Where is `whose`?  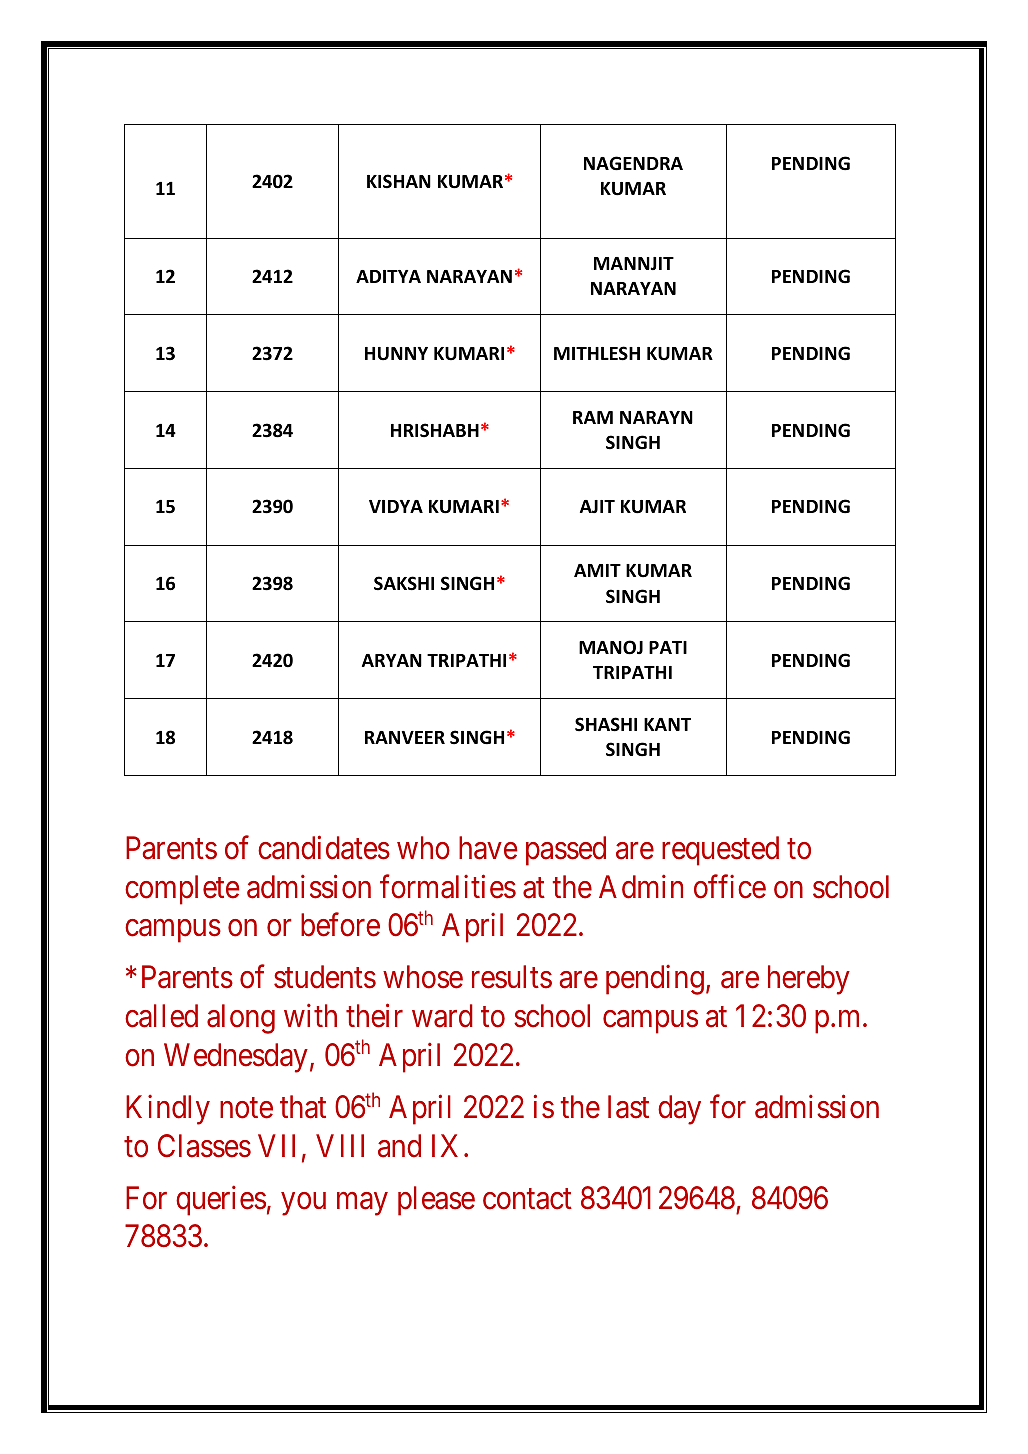
whose is located at coordinates (423, 977).
